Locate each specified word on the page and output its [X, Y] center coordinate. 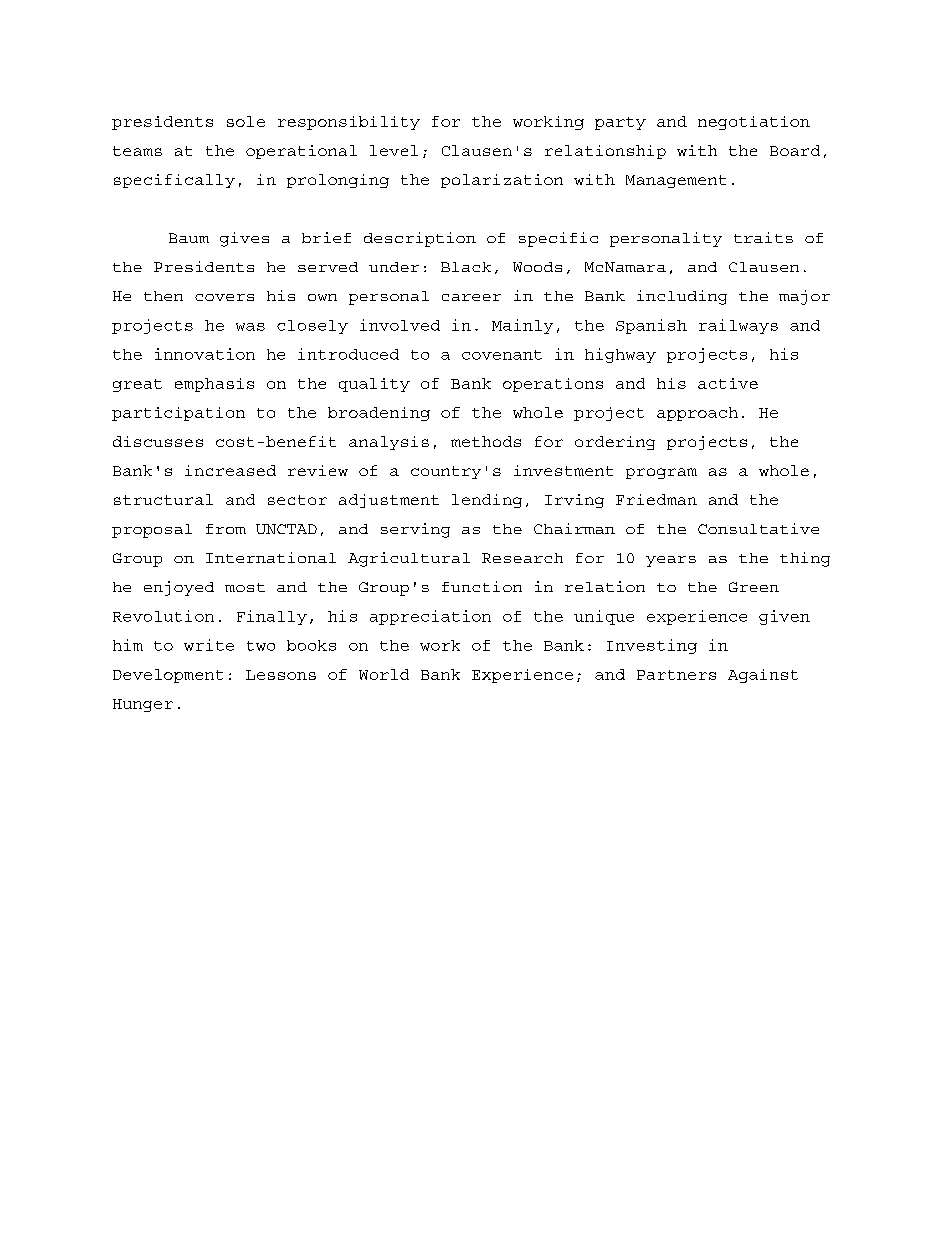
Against [763, 676]
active [728, 383]
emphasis [214, 385]
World [384, 674]
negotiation [754, 123]
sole [246, 121]
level [394, 150]
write [209, 645]
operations [553, 385]
